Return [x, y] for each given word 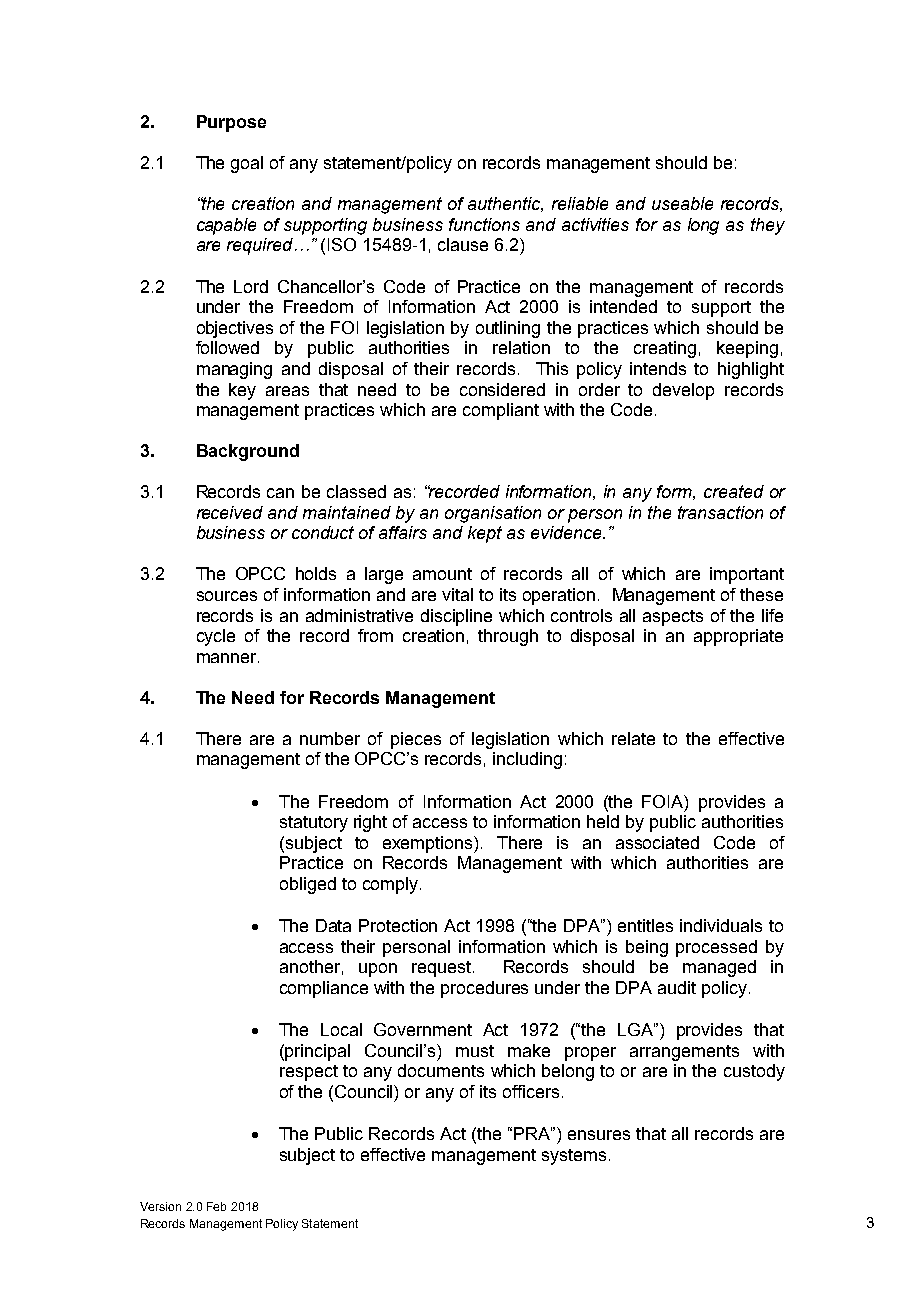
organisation [493, 514]
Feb [216, 1206]
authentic [505, 204]
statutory [314, 824]
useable [682, 203]
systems [574, 1157]
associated [657, 842]
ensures [599, 1135]
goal [247, 164]
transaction [720, 512]
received [230, 512]
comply [392, 885]
